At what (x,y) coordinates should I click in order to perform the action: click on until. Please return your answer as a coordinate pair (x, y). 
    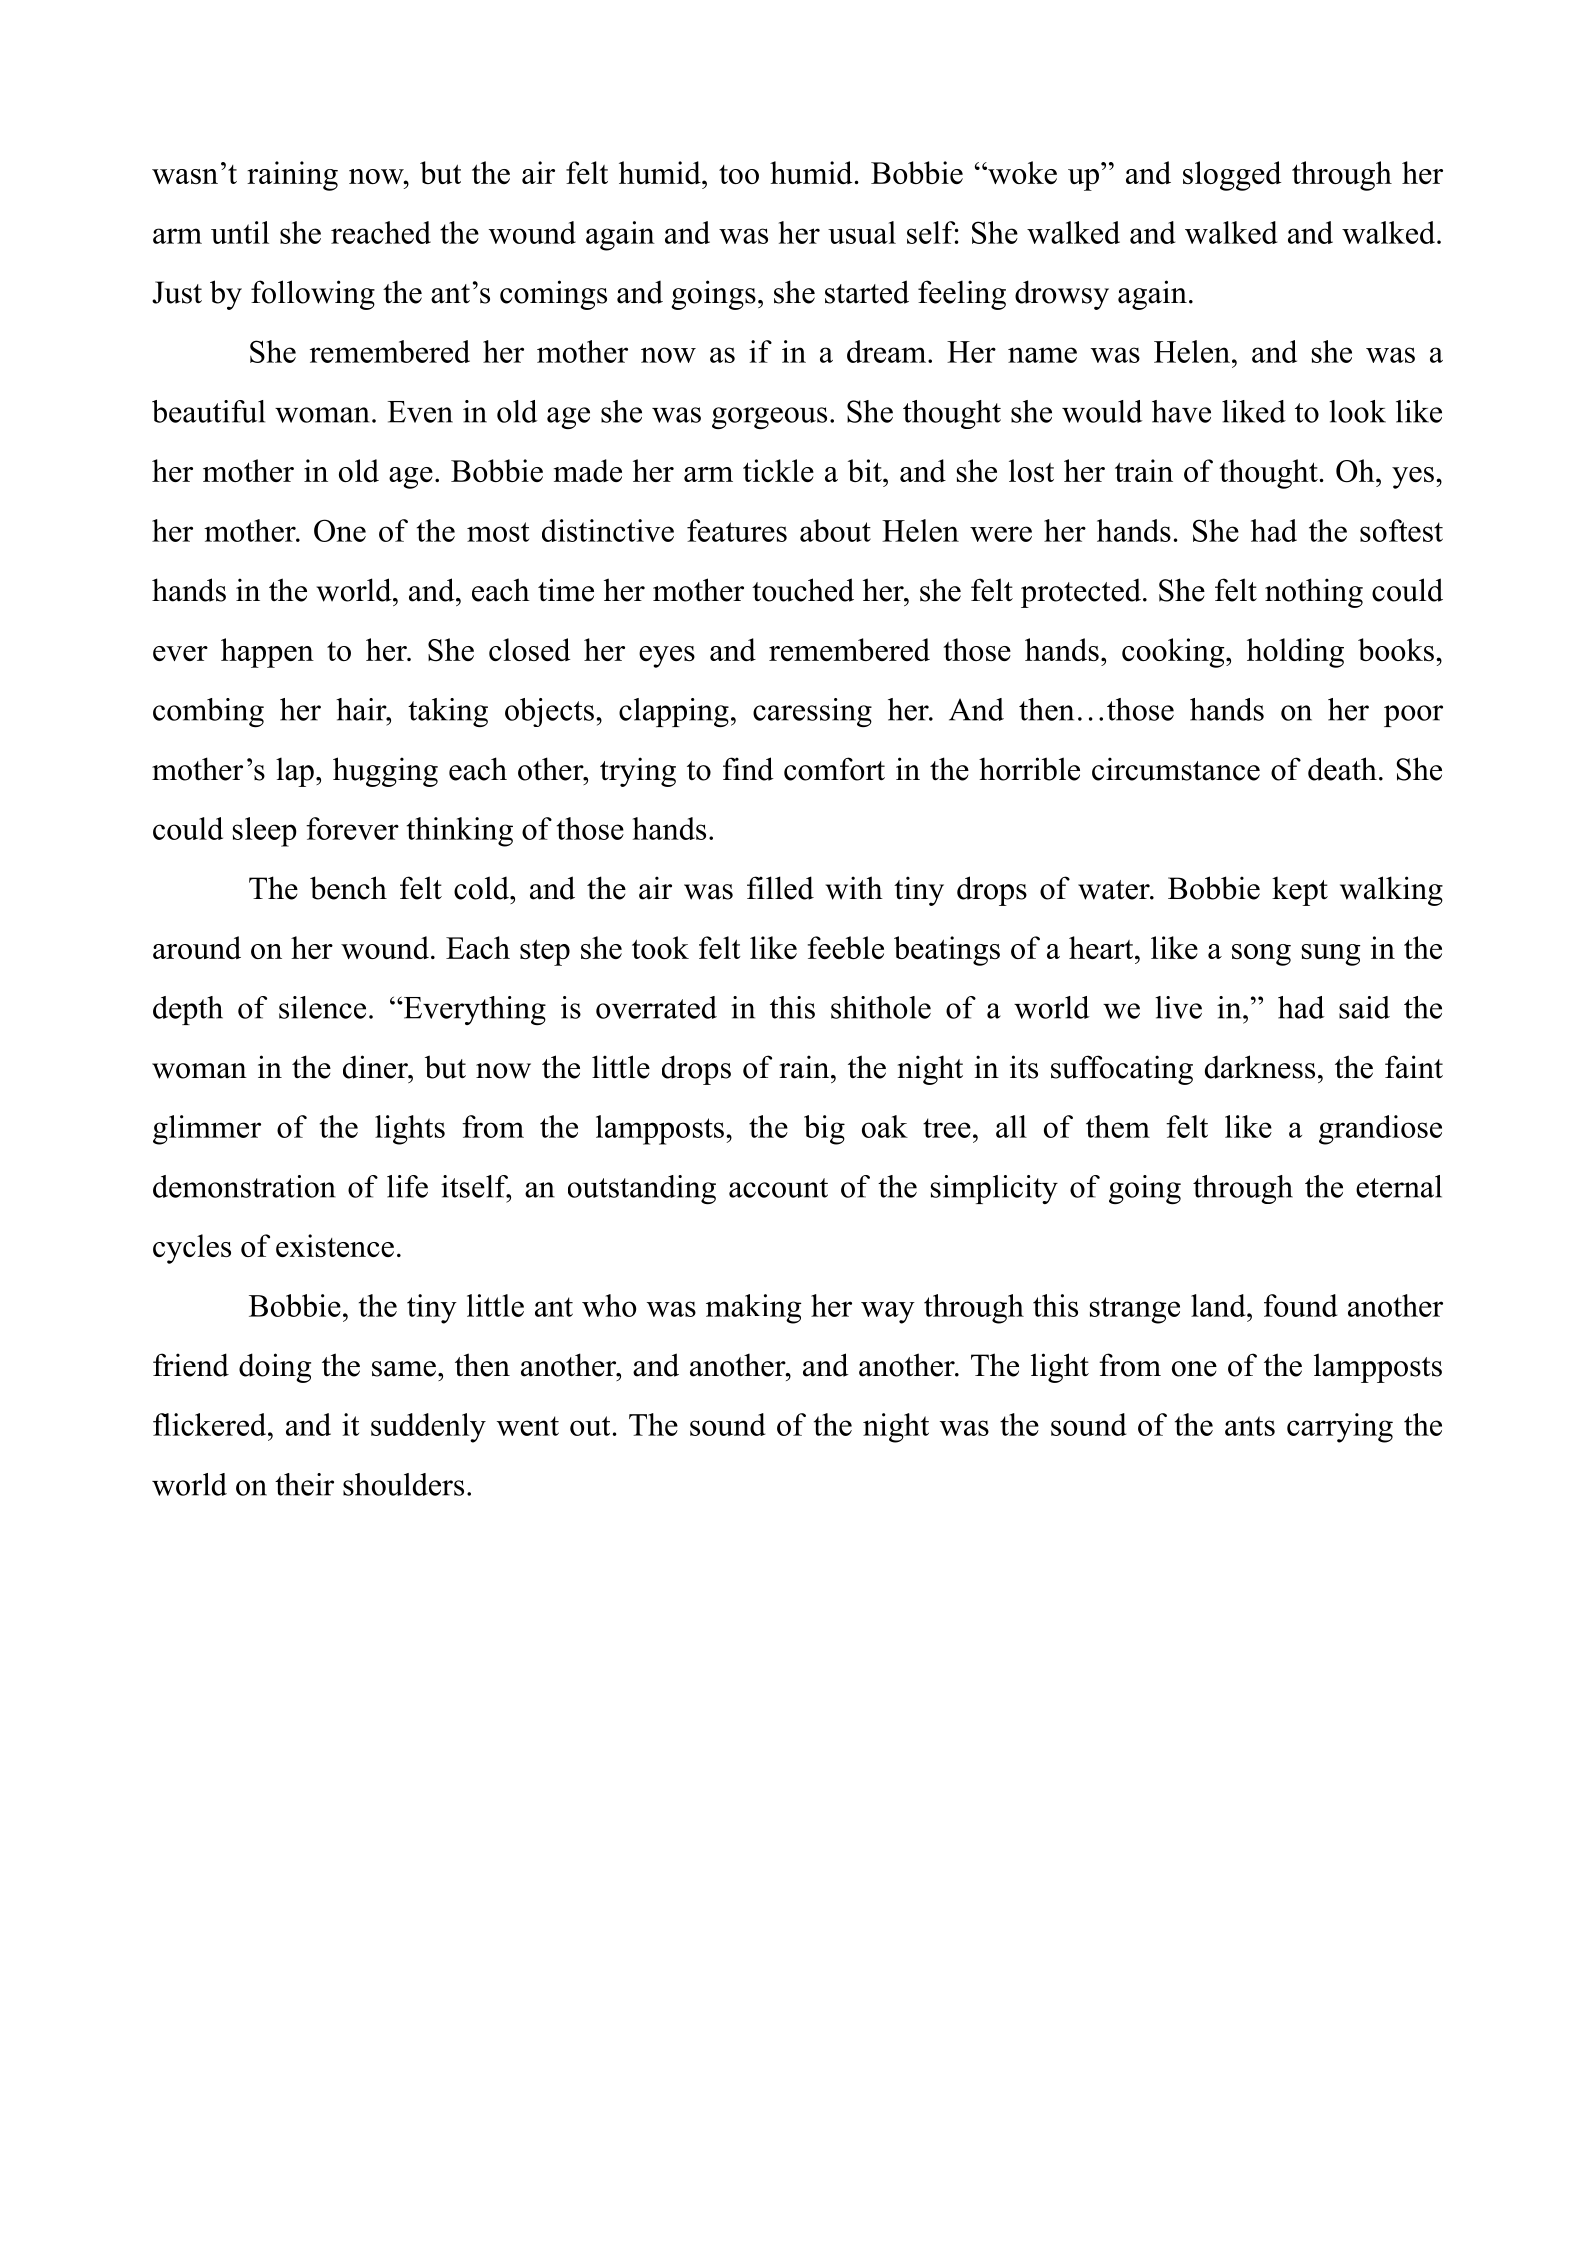
    Looking at the image, I should click on (240, 232).
